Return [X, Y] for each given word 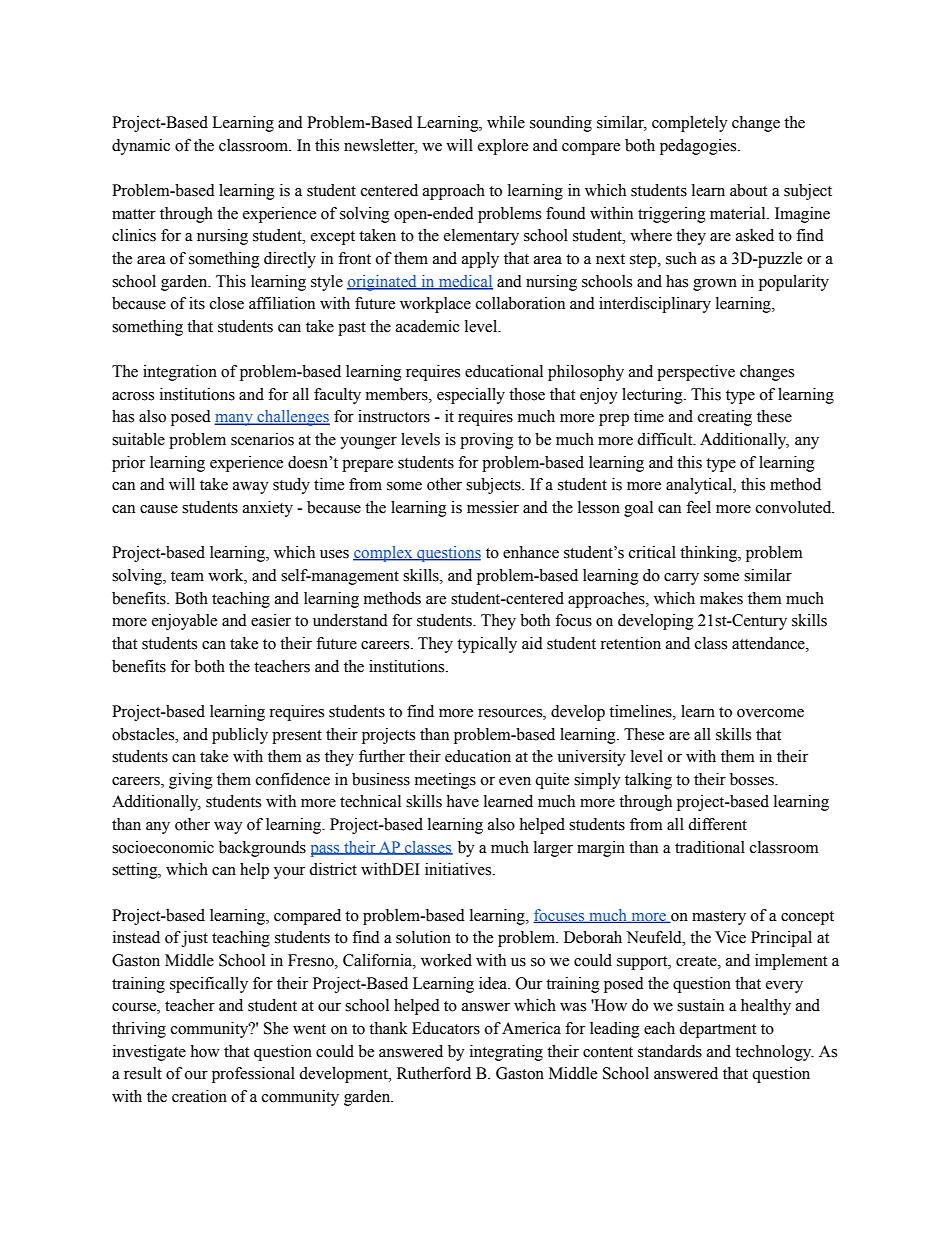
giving [191, 781]
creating [725, 418]
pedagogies [699, 147]
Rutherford [434, 1073]
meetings [445, 781]
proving [487, 441]
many [234, 420]
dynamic [141, 147]
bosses [753, 779]
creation [199, 1096]
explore [503, 147]
